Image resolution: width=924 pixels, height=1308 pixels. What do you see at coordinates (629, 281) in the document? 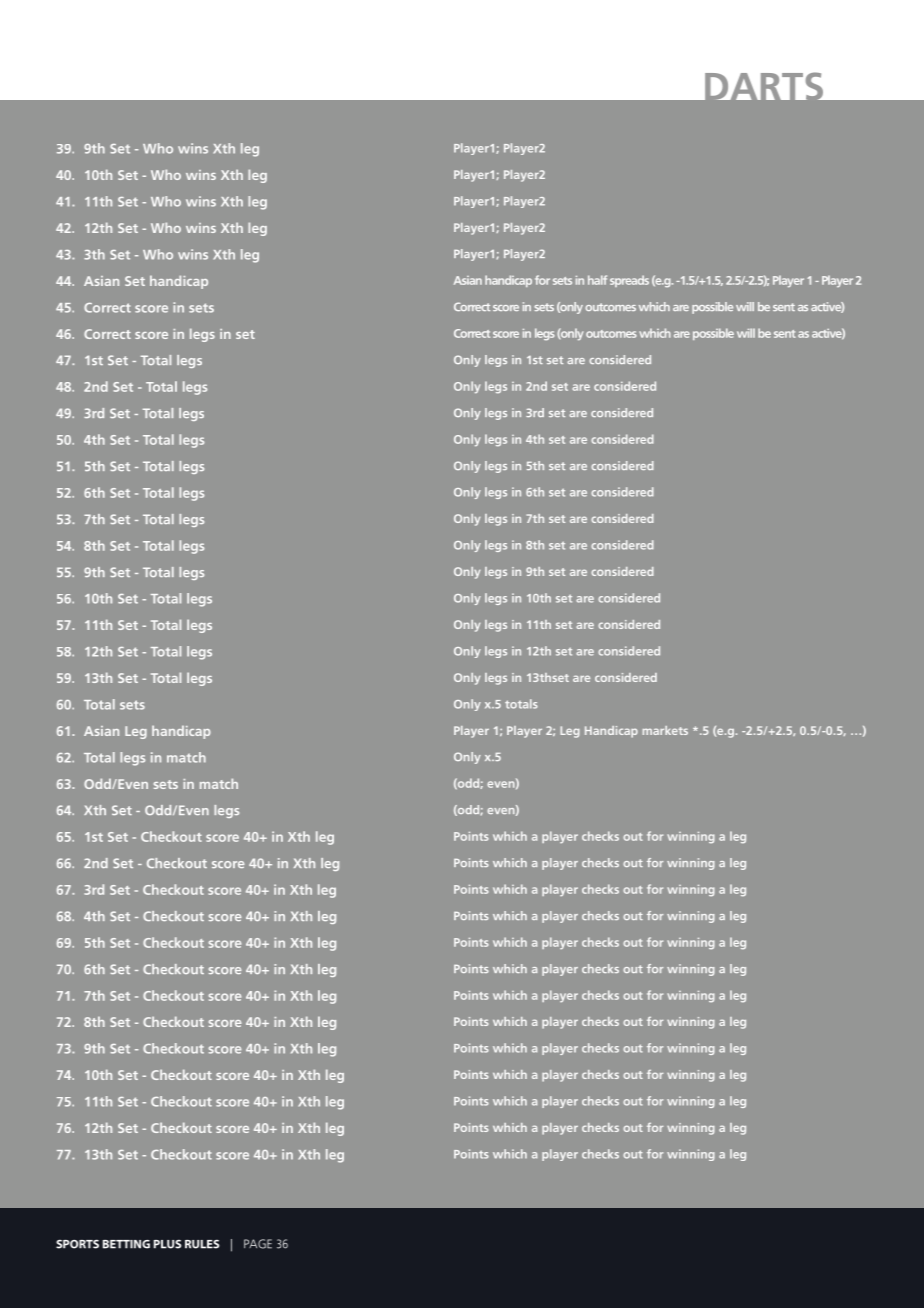
I see `spreads` at bounding box center [629, 281].
